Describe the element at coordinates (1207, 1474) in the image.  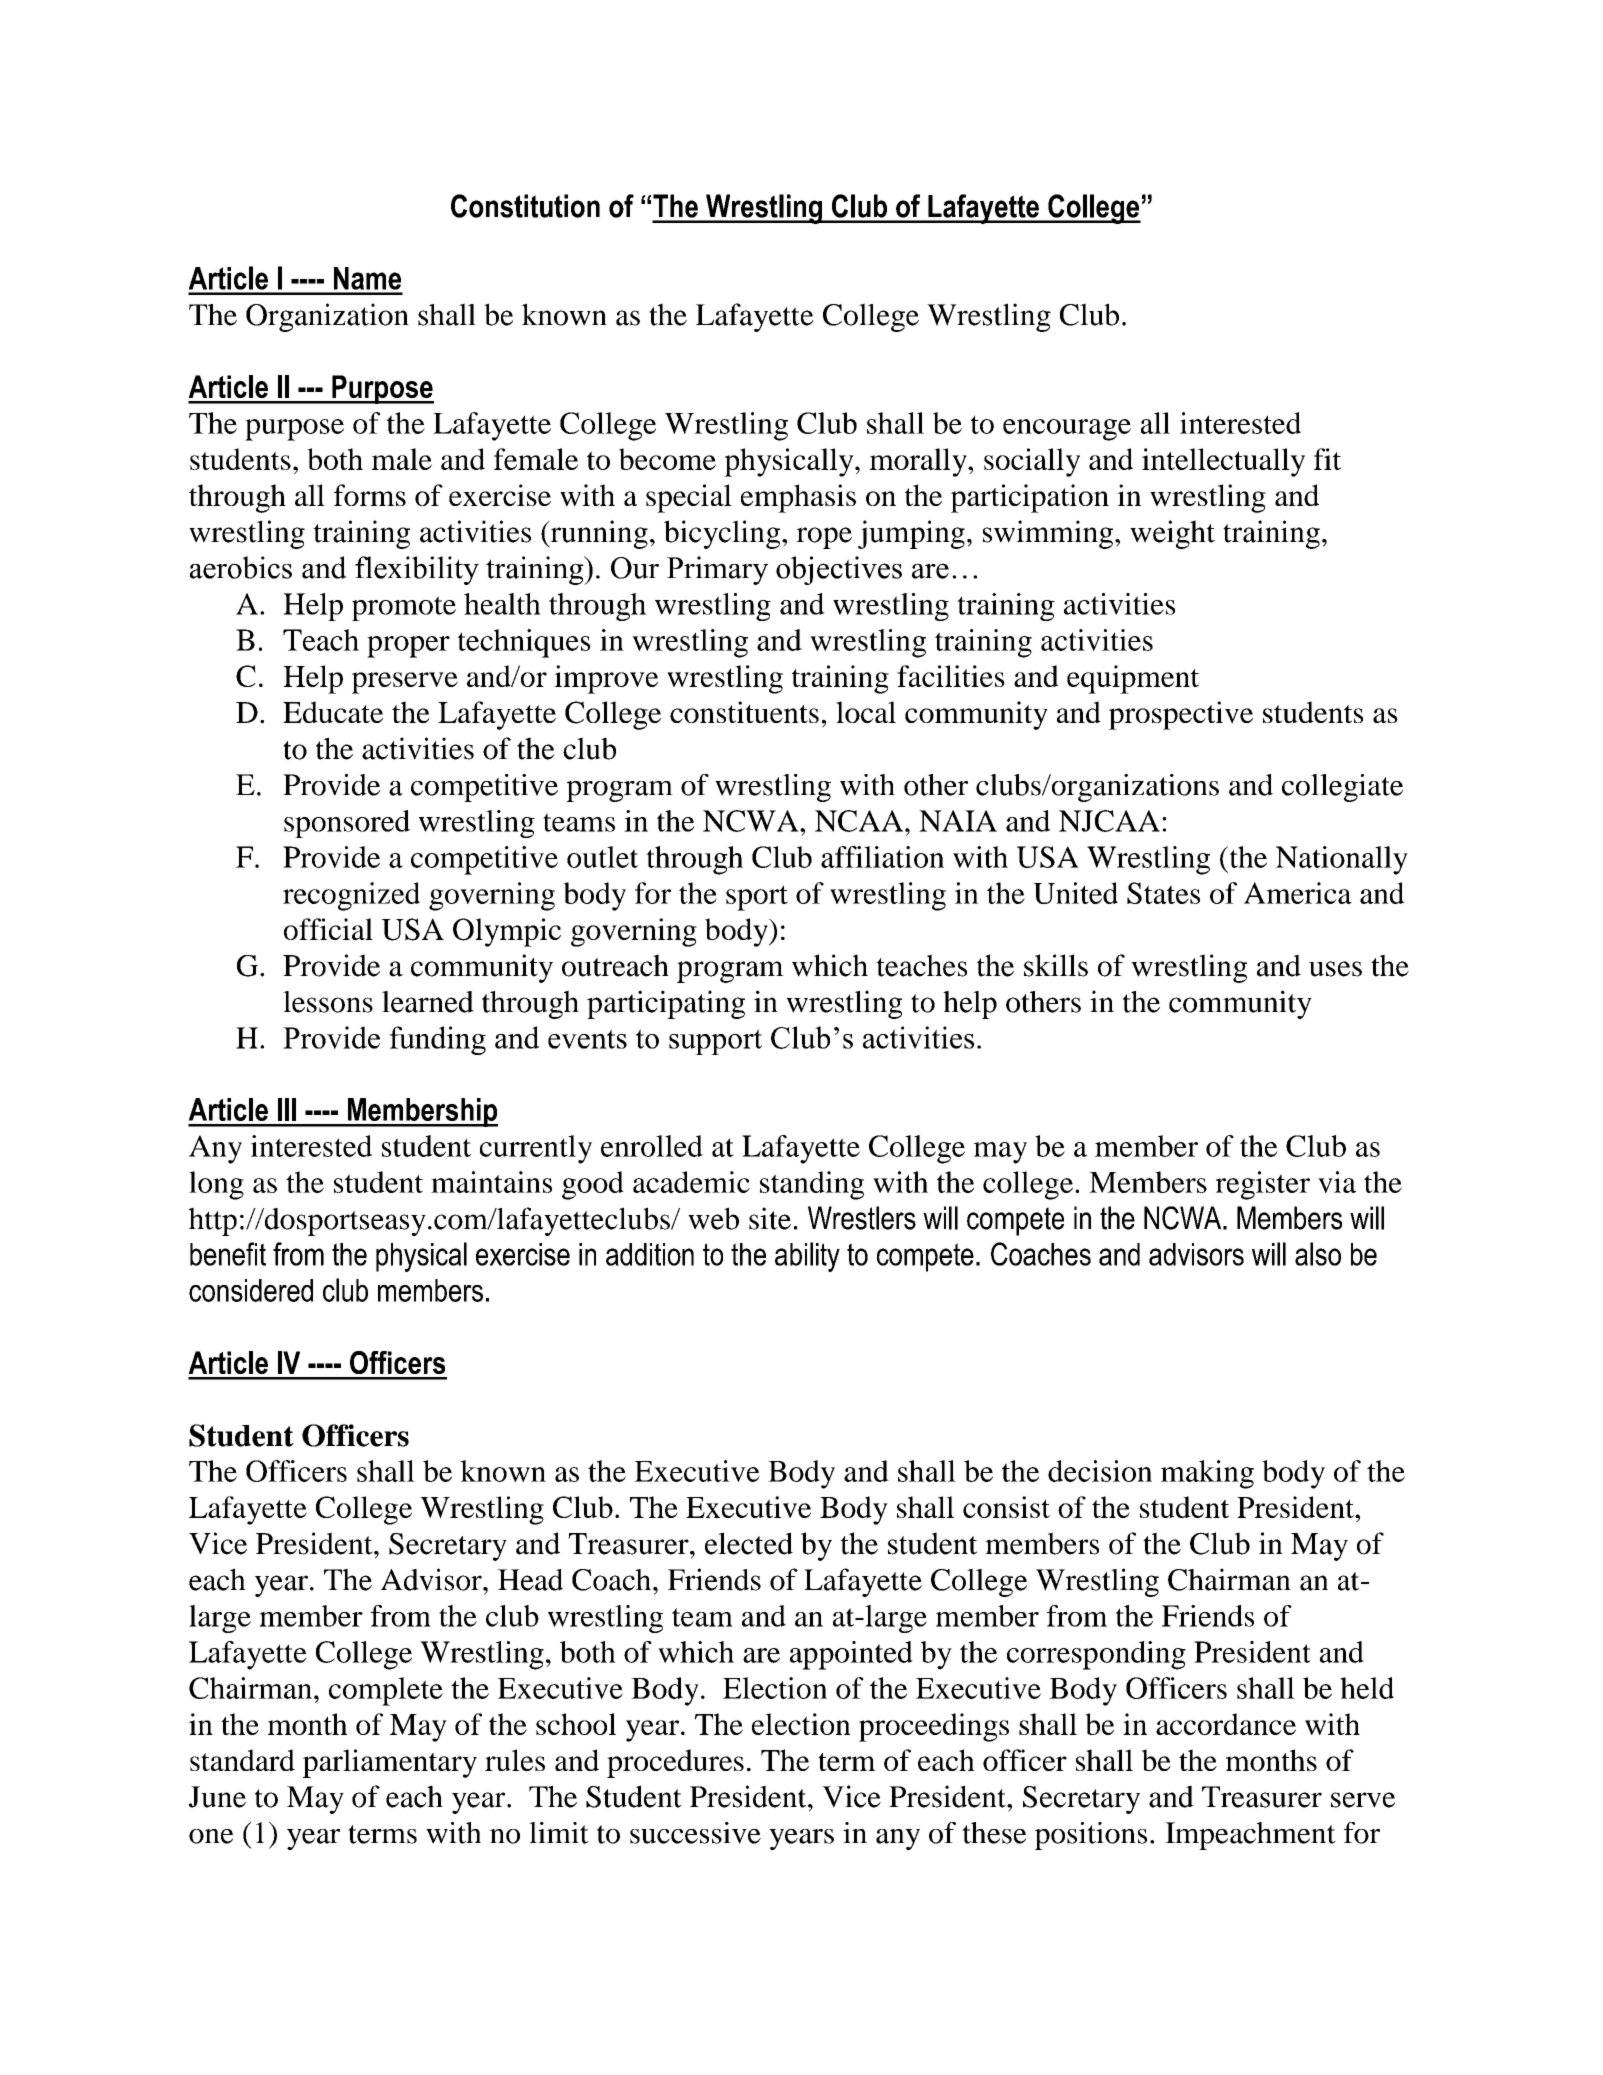
I see `making` at that location.
